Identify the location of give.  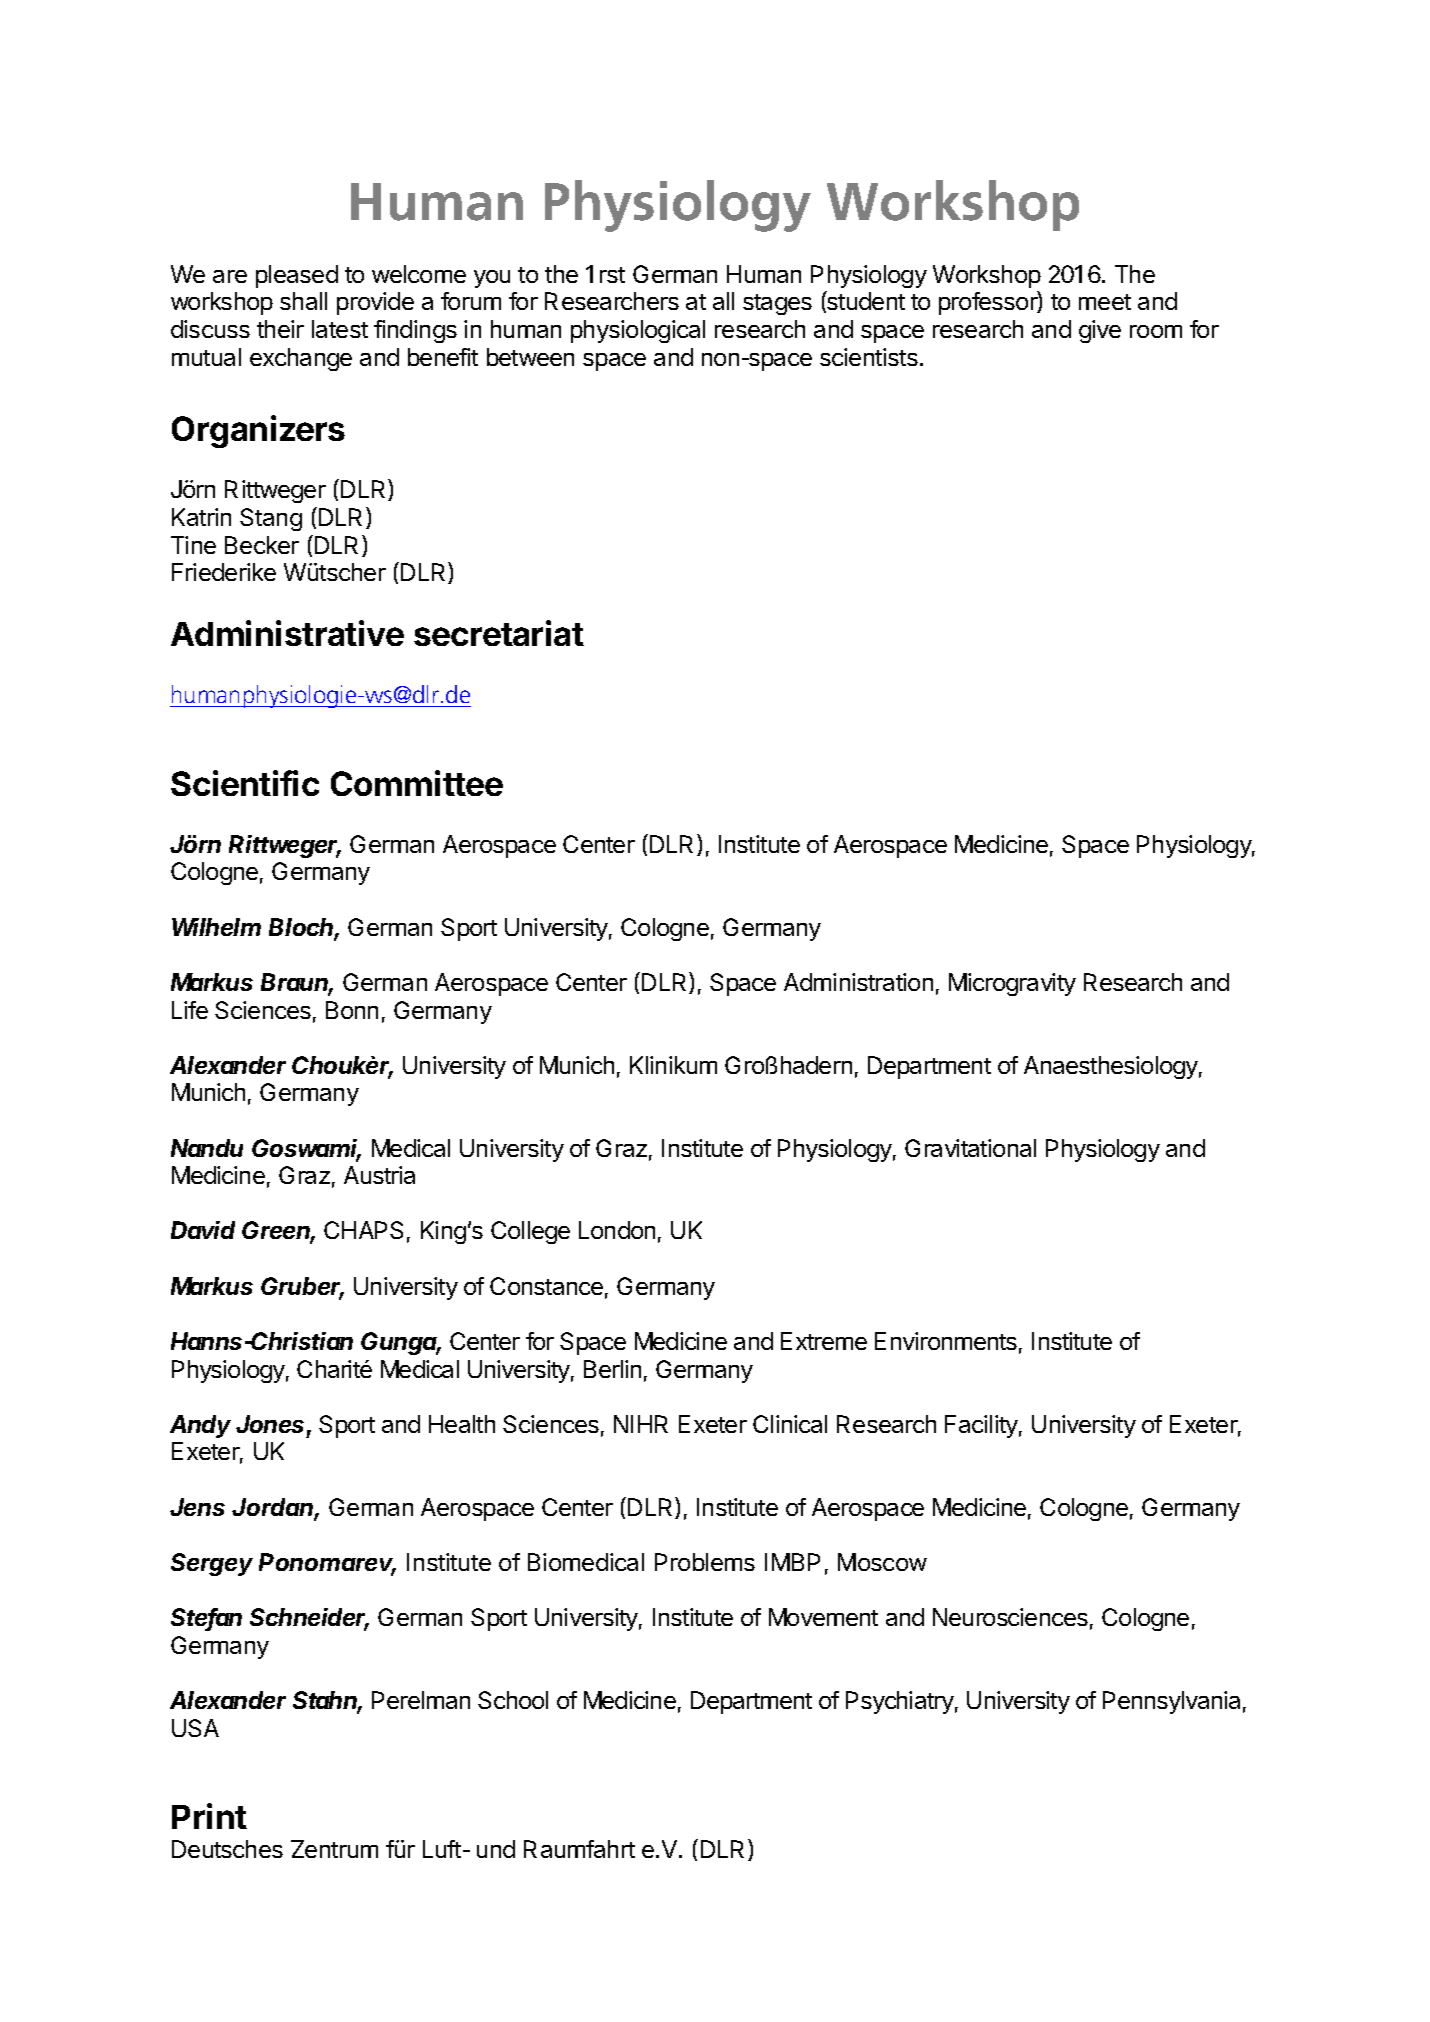
(1100, 331).
